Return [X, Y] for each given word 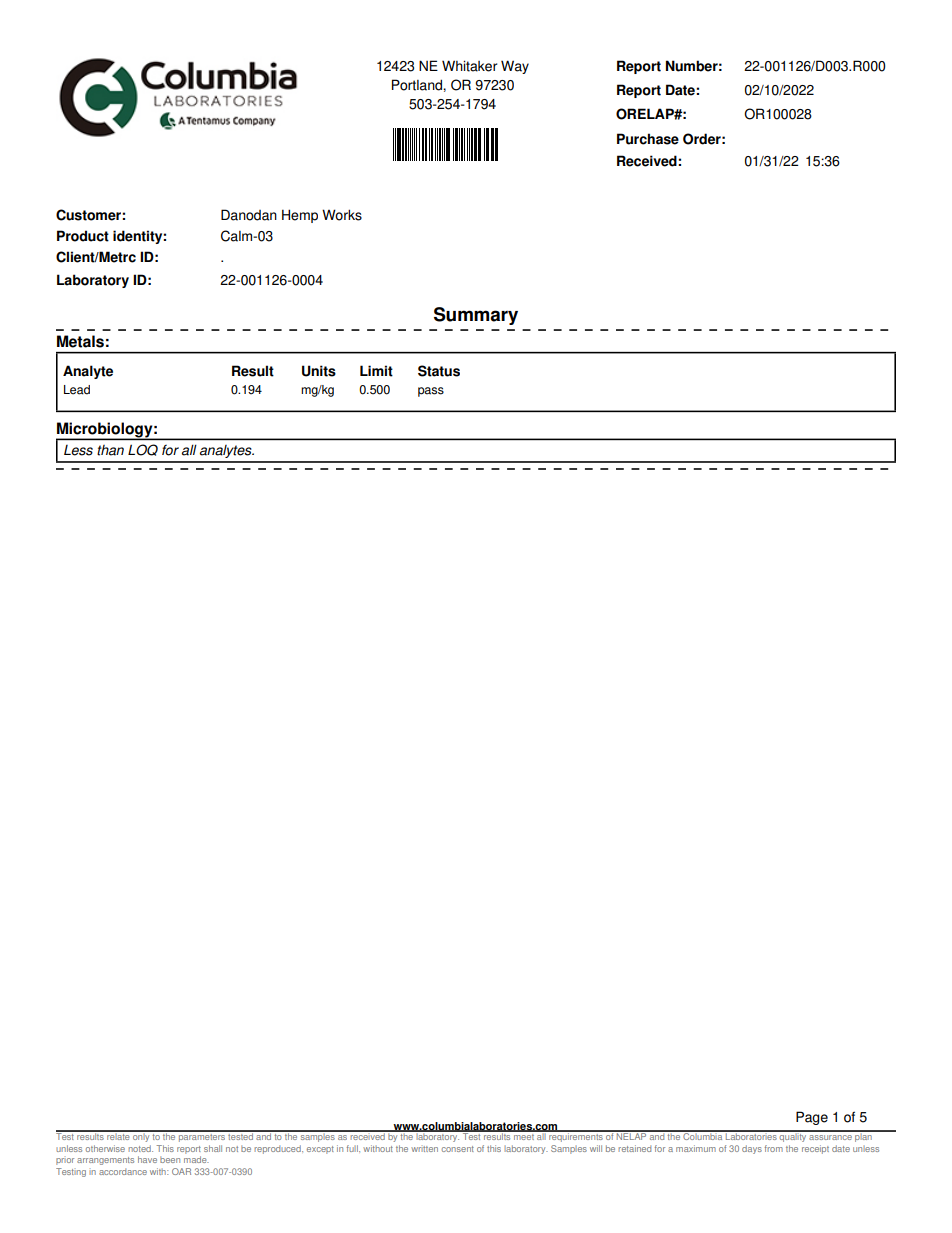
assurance [830, 1137]
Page [812, 1118]
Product [83, 236]
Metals [80, 341]
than [110, 450]
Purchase [648, 139]
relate [118, 1135]
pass [431, 392]
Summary [476, 316]
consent [458, 1149]
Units [319, 371]
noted [141, 1148]
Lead [77, 390]
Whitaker [469, 66]
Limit [376, 371]
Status [439, 371]
